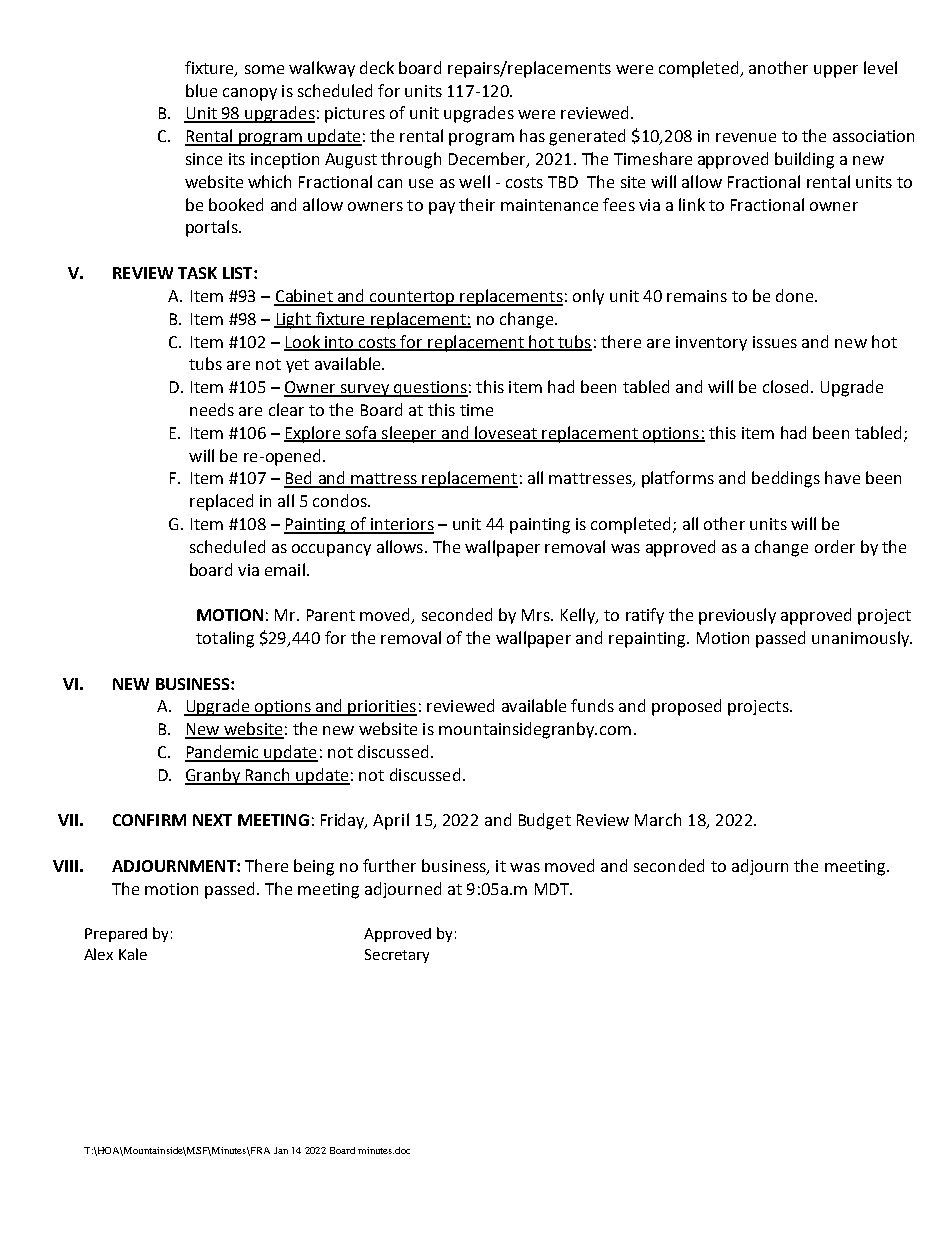 The height and width of the document is (1233, 952). What do you see at coordinates (201, 90) in the document?
I see `blue` at bounding box center [201, 90].
